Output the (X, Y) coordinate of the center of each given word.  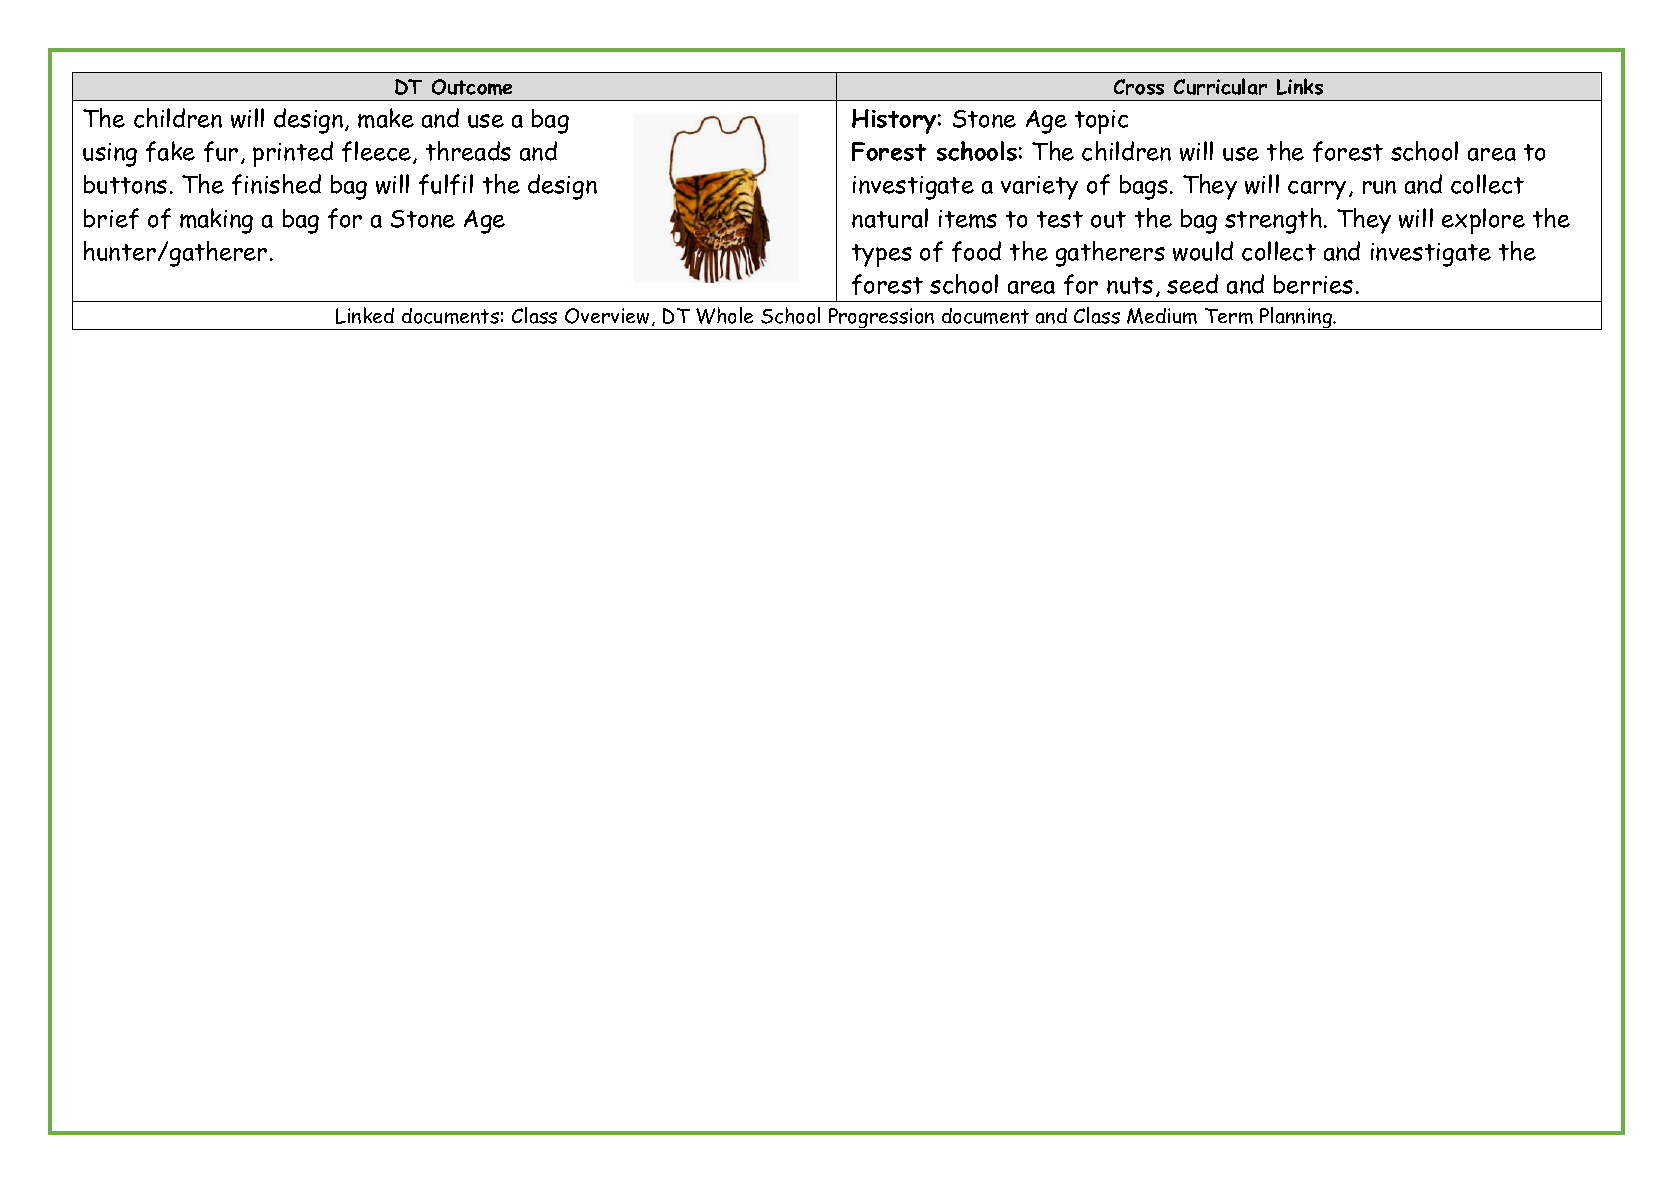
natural (890, 218)
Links (1300, 86)
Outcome (472, 87)
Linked (365, 315)
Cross (1139, 87)
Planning (1296, 318)
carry (1317, 190)
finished (276, 184)
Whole (724, 315)
